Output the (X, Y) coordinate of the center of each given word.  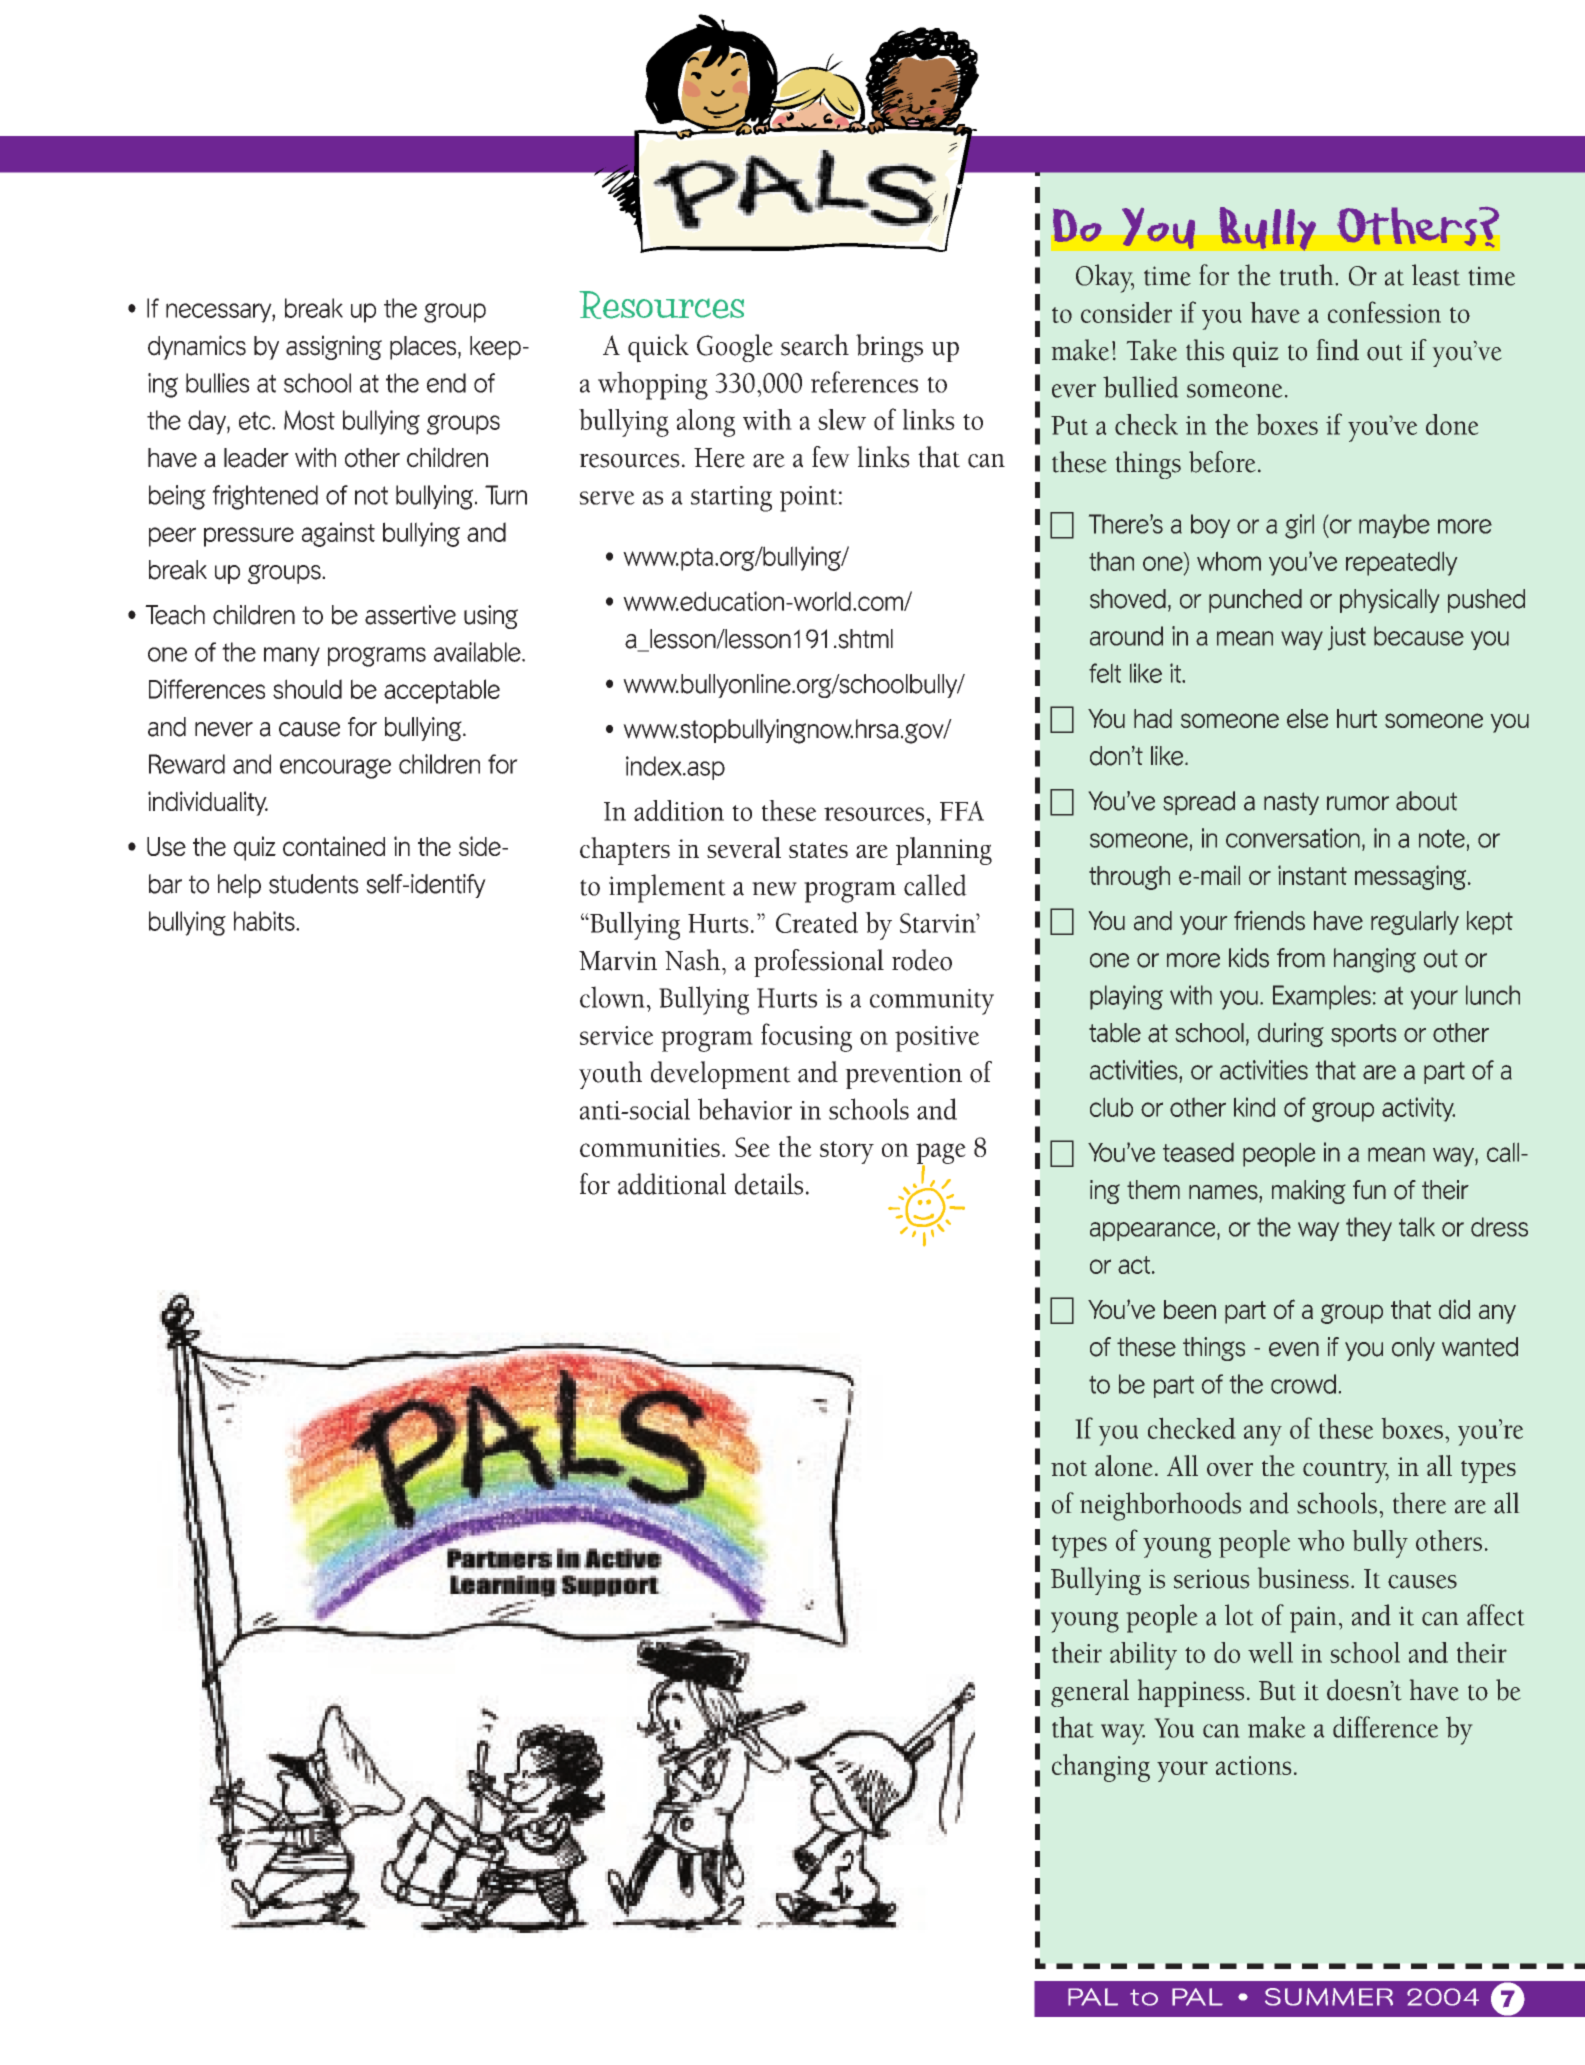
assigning (334, 347)
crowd (1303, 1384)
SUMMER (1329, 1997)
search (815, 345)
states (818, 850)
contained (334, 846)
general (1090, 1693)
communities (650, 1147)
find (1338, 350)
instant (1312, 875)
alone (1123, 1465)
